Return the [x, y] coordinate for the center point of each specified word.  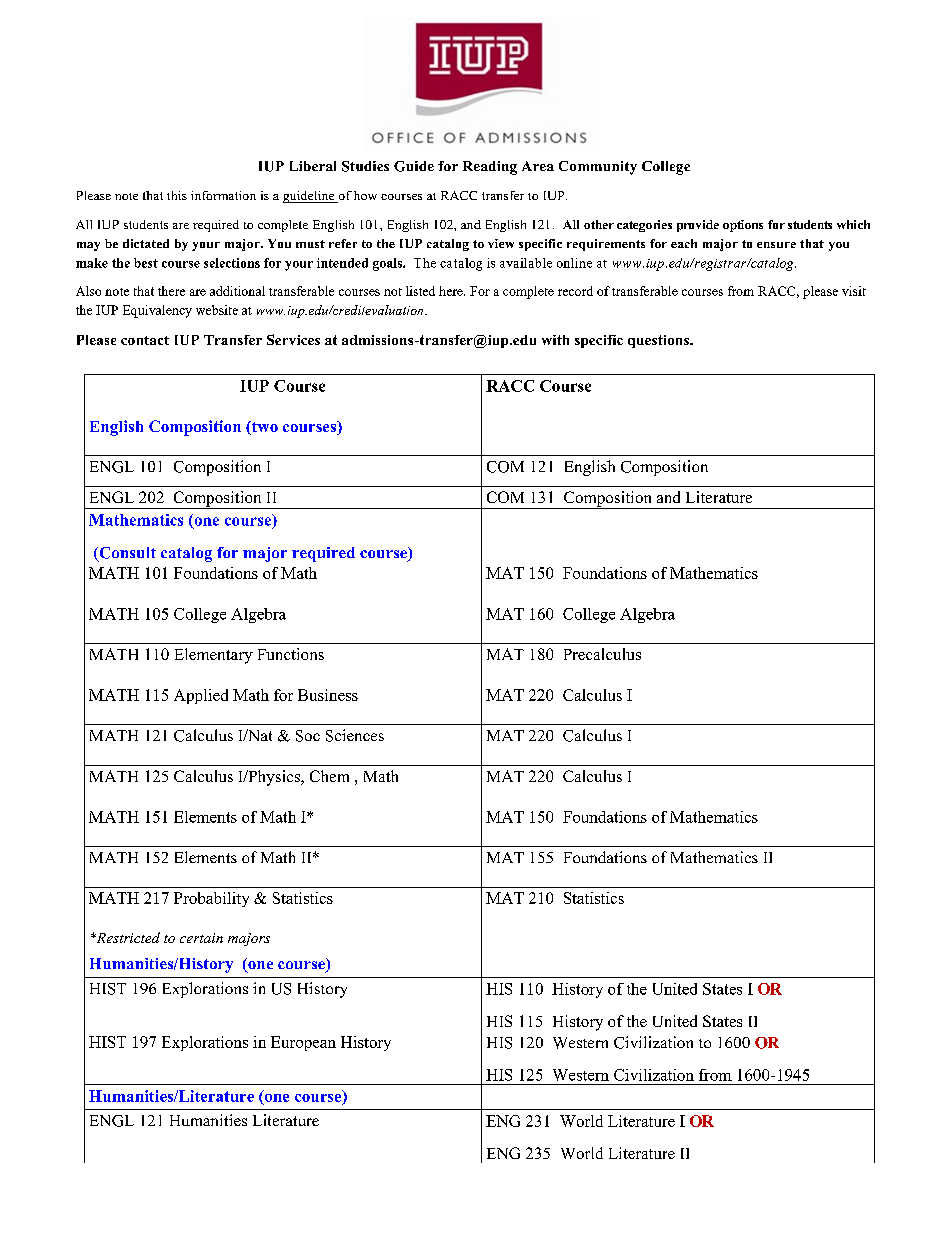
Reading [490, 168]
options [743, 226]
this [177, 195]
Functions [291, 654]
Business [328, 695]
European [303, 1043]
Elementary [214, 656]
